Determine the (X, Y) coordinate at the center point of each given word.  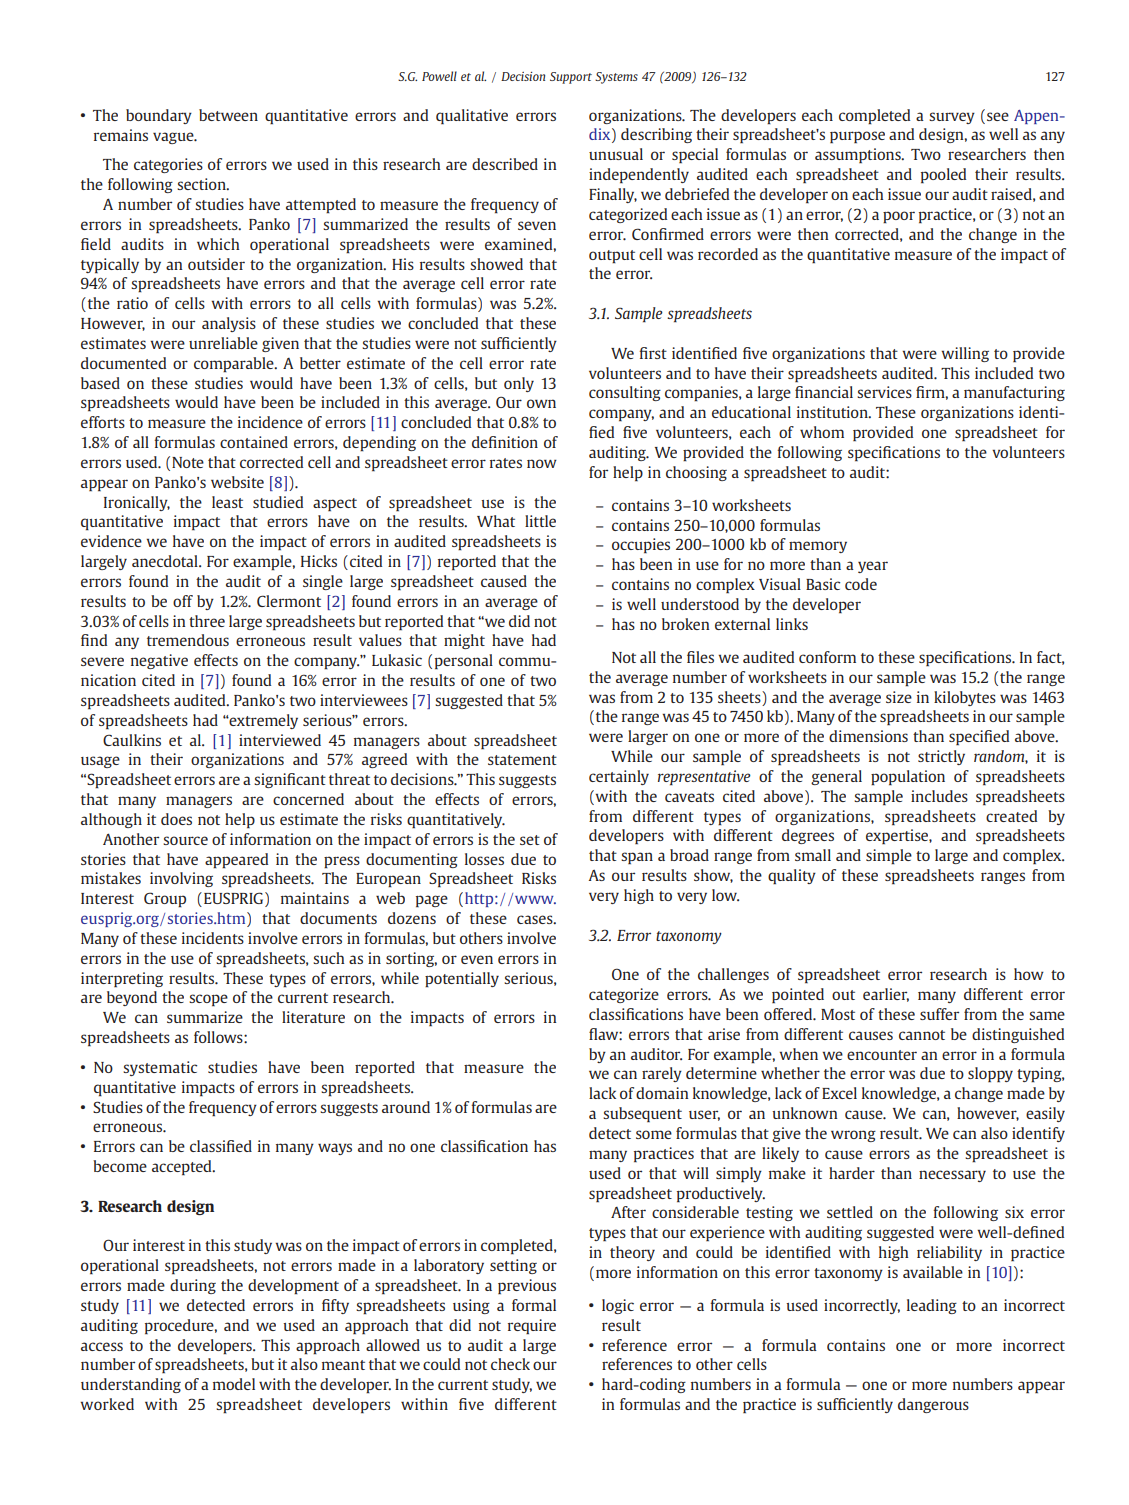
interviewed (280, 740)
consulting (625, 393)
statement (522, 760)
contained (254, 442)
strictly (941, 757)
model (234, 1384)
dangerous (933, 1405)
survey (952, 118)
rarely (662, 1074)
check (510, 1364)
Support (571, 78)
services (884, 392)
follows (219, 1037)
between (228, 115)
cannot (922, 1035)
